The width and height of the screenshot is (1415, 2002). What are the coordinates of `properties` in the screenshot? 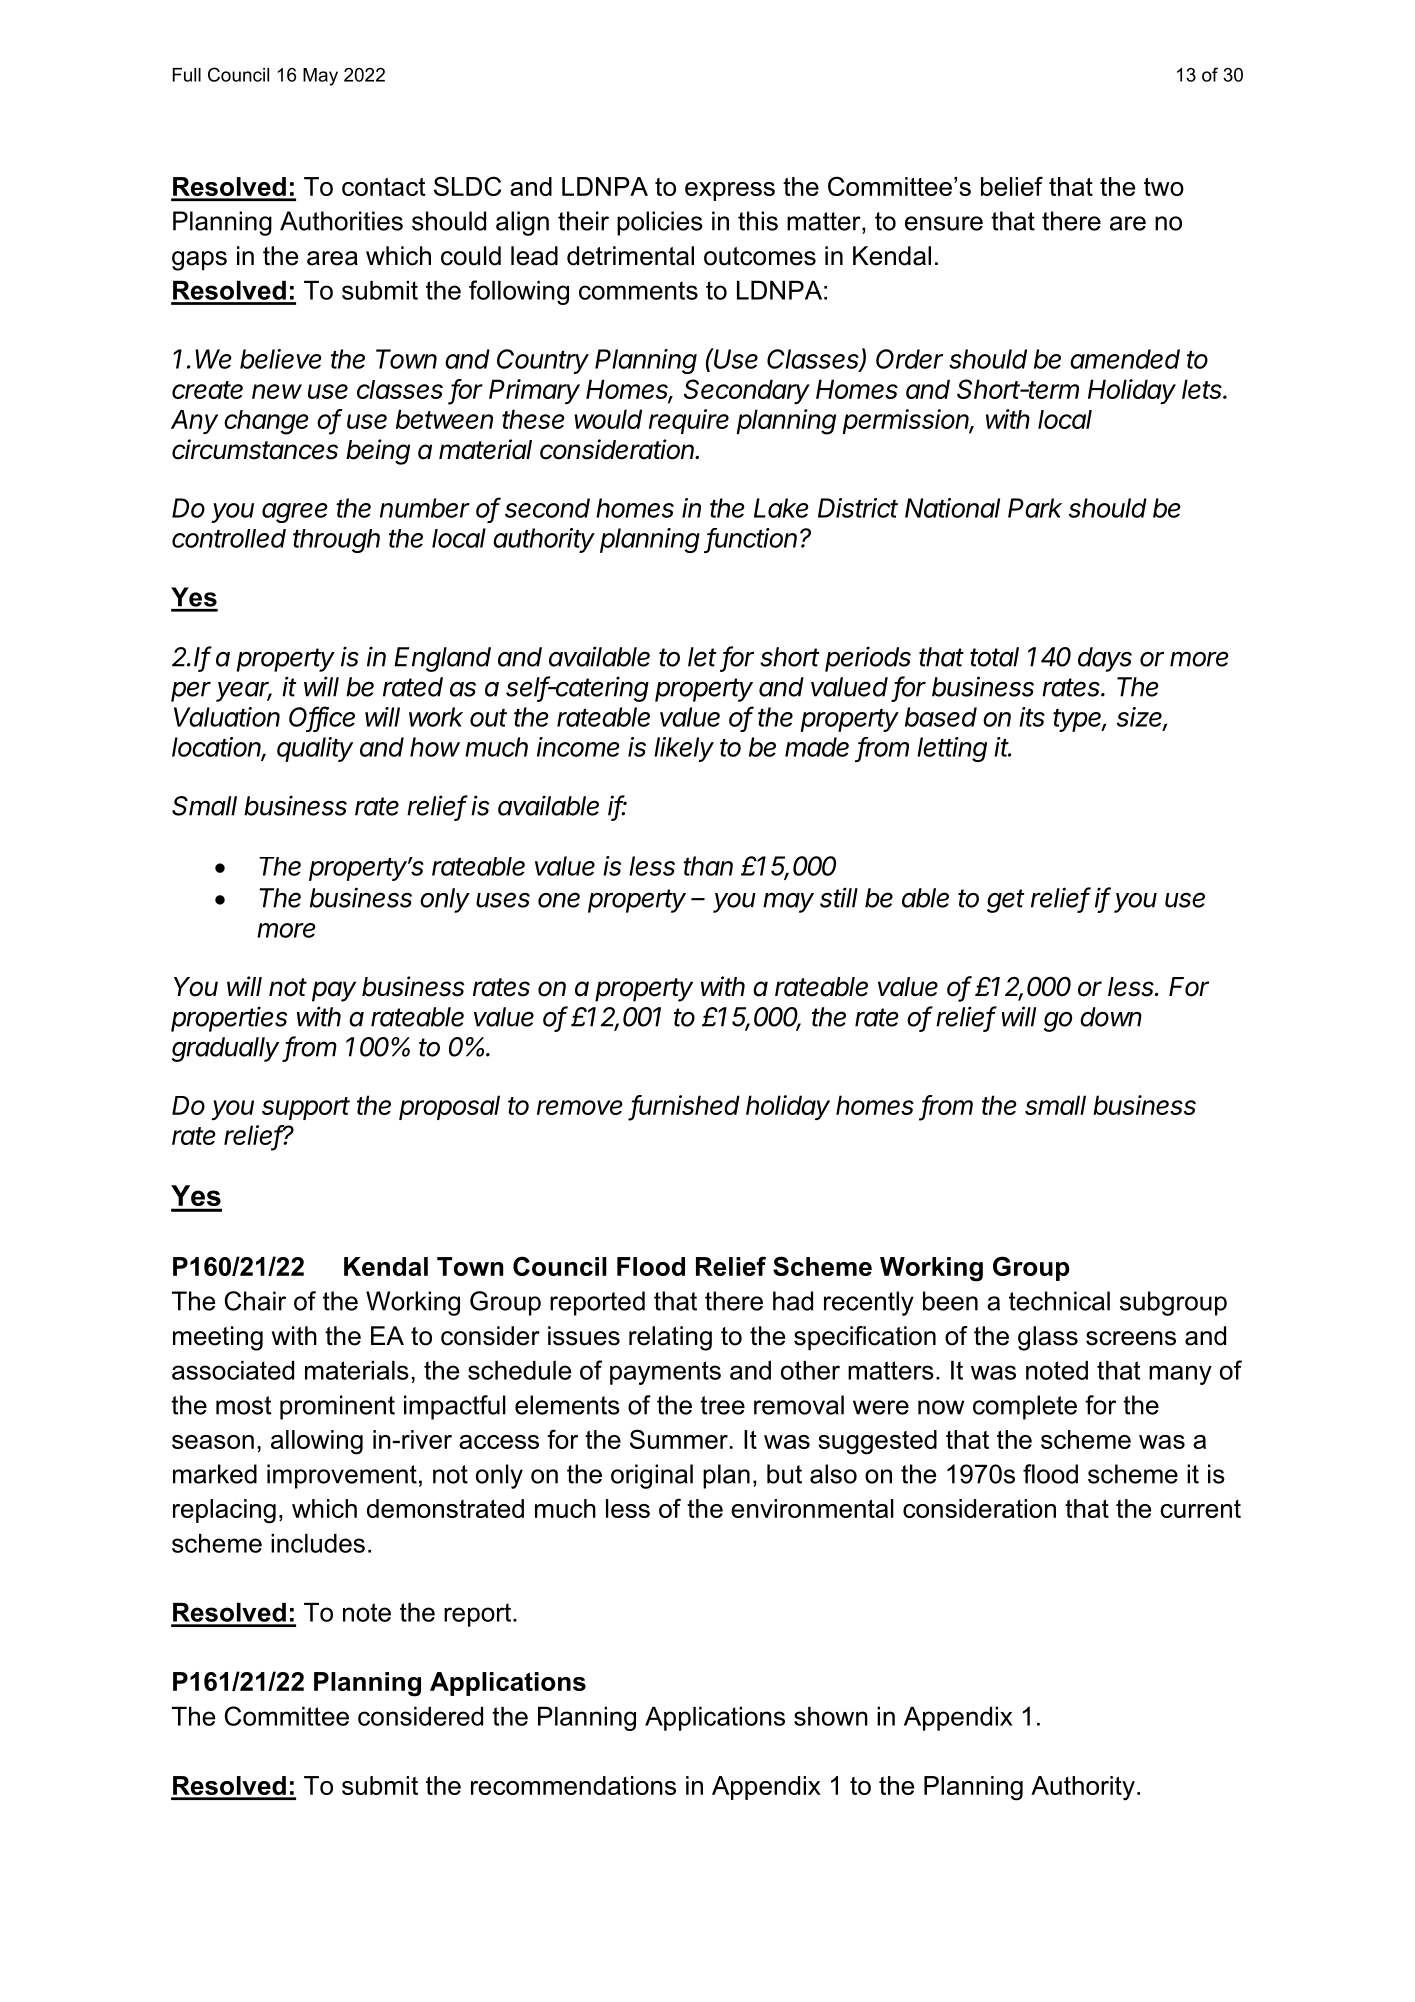 It's located at (229, 1019).
